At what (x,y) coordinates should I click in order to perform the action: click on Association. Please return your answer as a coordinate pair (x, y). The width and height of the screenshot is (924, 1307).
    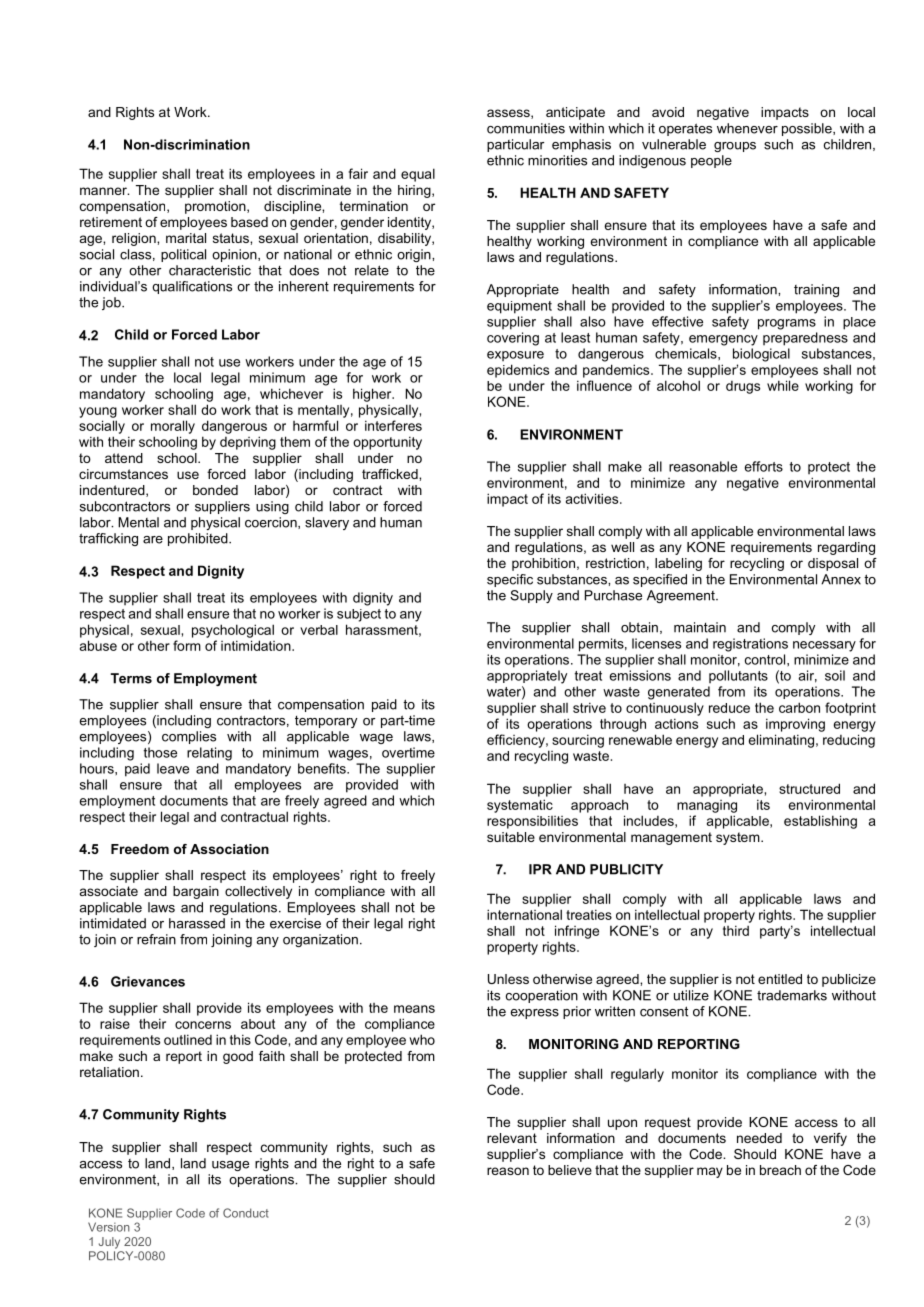
    Looking at the image, I should click on (229, 849).
